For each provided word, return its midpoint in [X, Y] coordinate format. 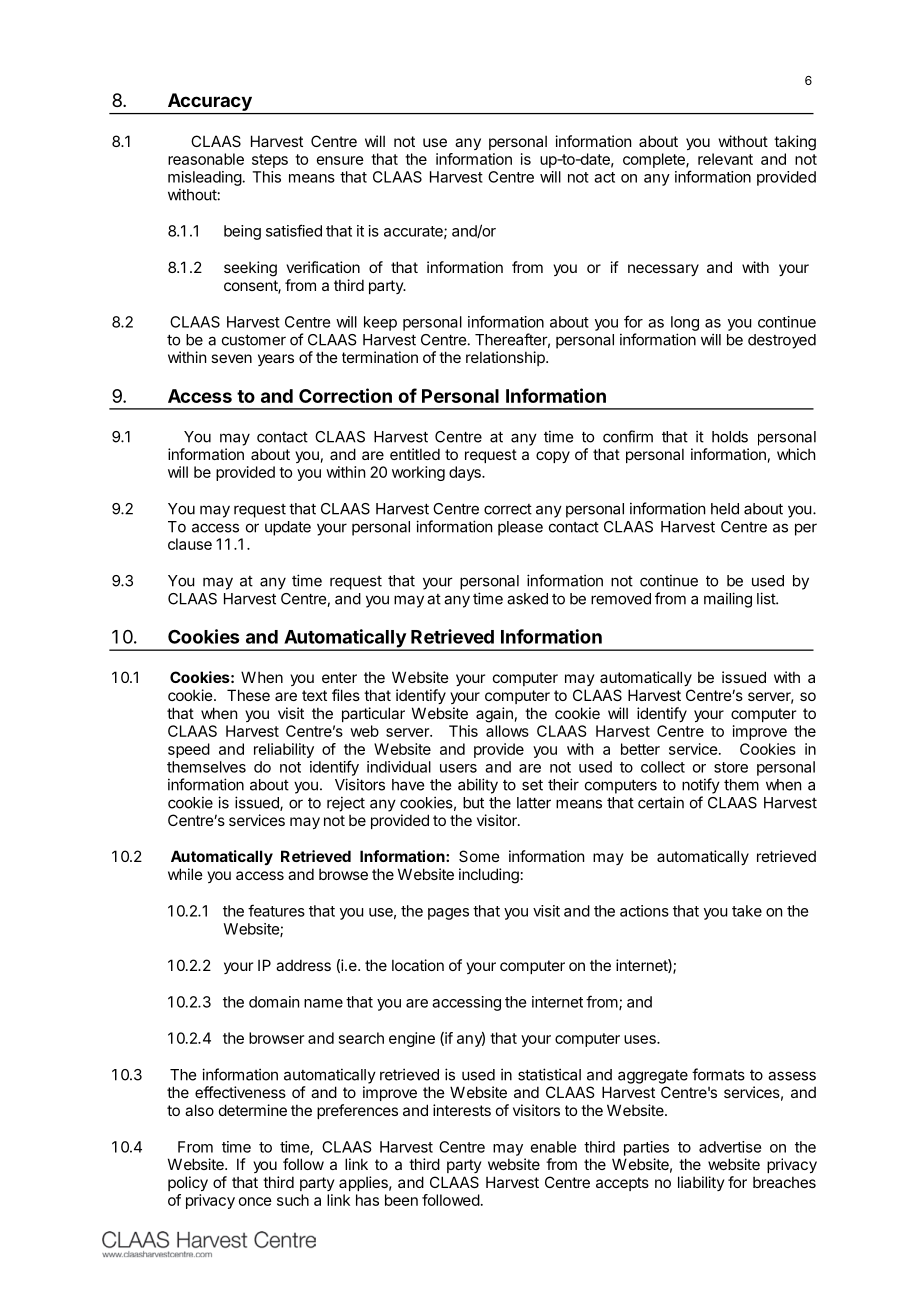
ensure [340, 160]
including [489, 876]
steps [270, 161]
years [276, 360]
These [248, 695]
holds [730, 437]
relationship [506, 358]
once [255, 1201]
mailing [728, 600]
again [494, 715]
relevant [725, 159]
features [276, 910]
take [747, 911]
